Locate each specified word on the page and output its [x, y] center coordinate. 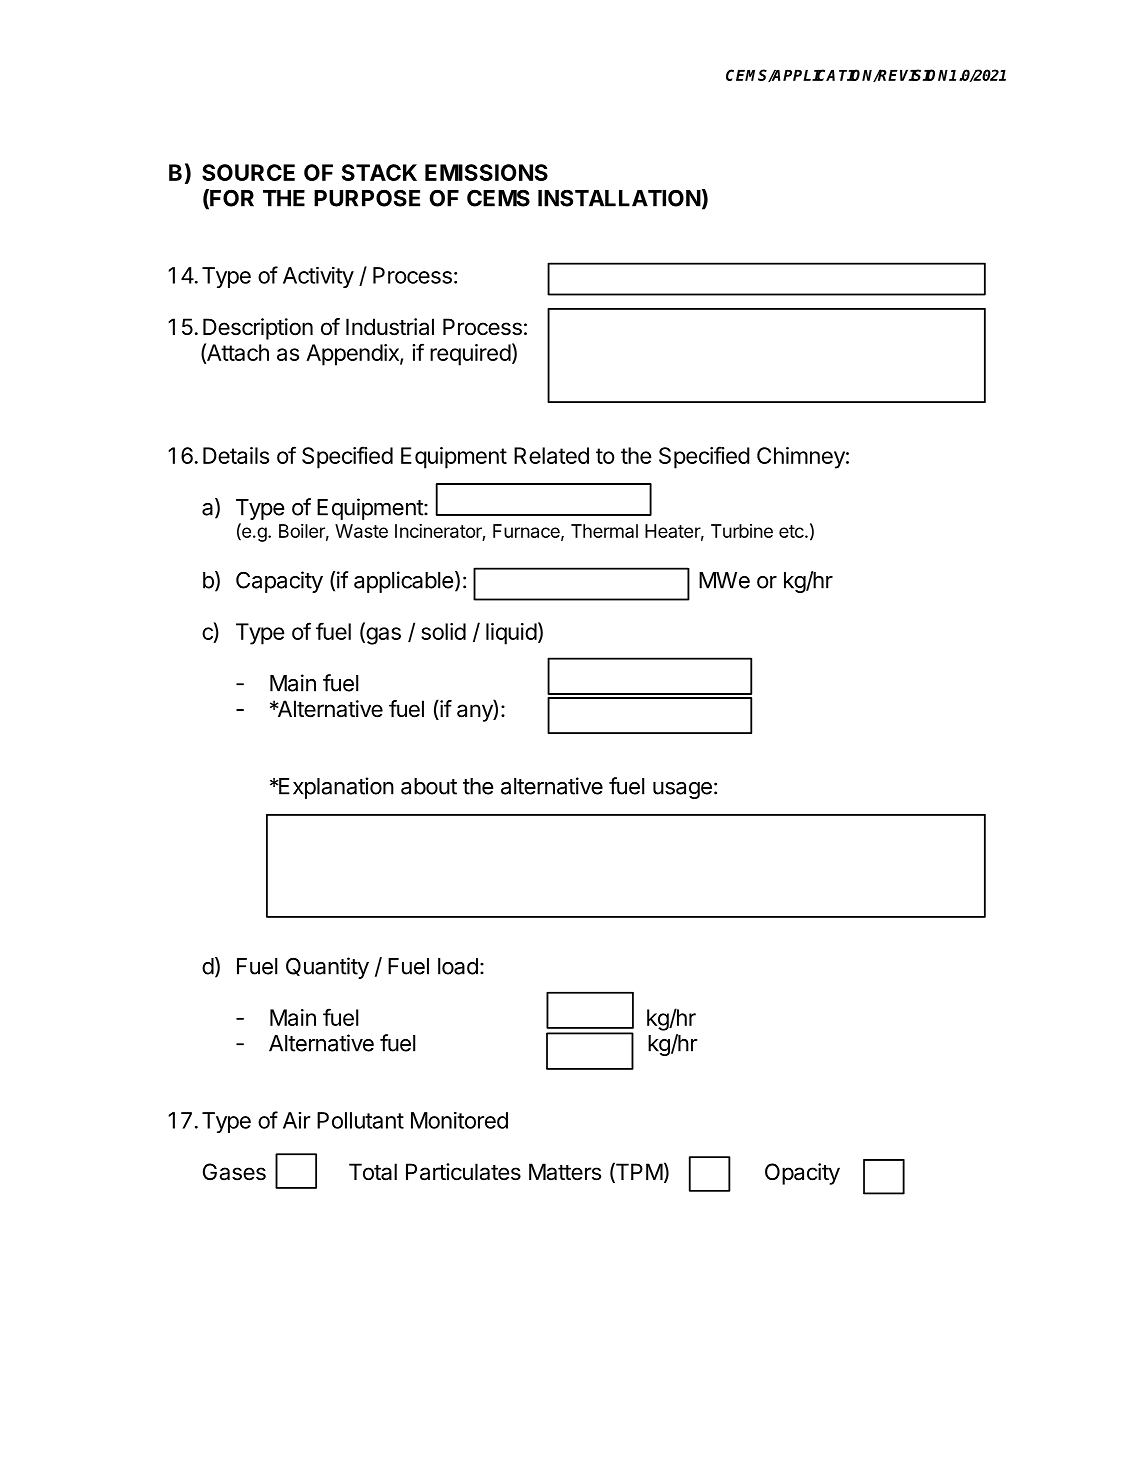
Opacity [802, 1174]
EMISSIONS [486, 172]
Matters [565, 1172]
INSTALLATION [619, 198]
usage [682, 790]
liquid [511, 634]
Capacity [279, 582]
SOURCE [248, 172]
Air [296, 1120]
